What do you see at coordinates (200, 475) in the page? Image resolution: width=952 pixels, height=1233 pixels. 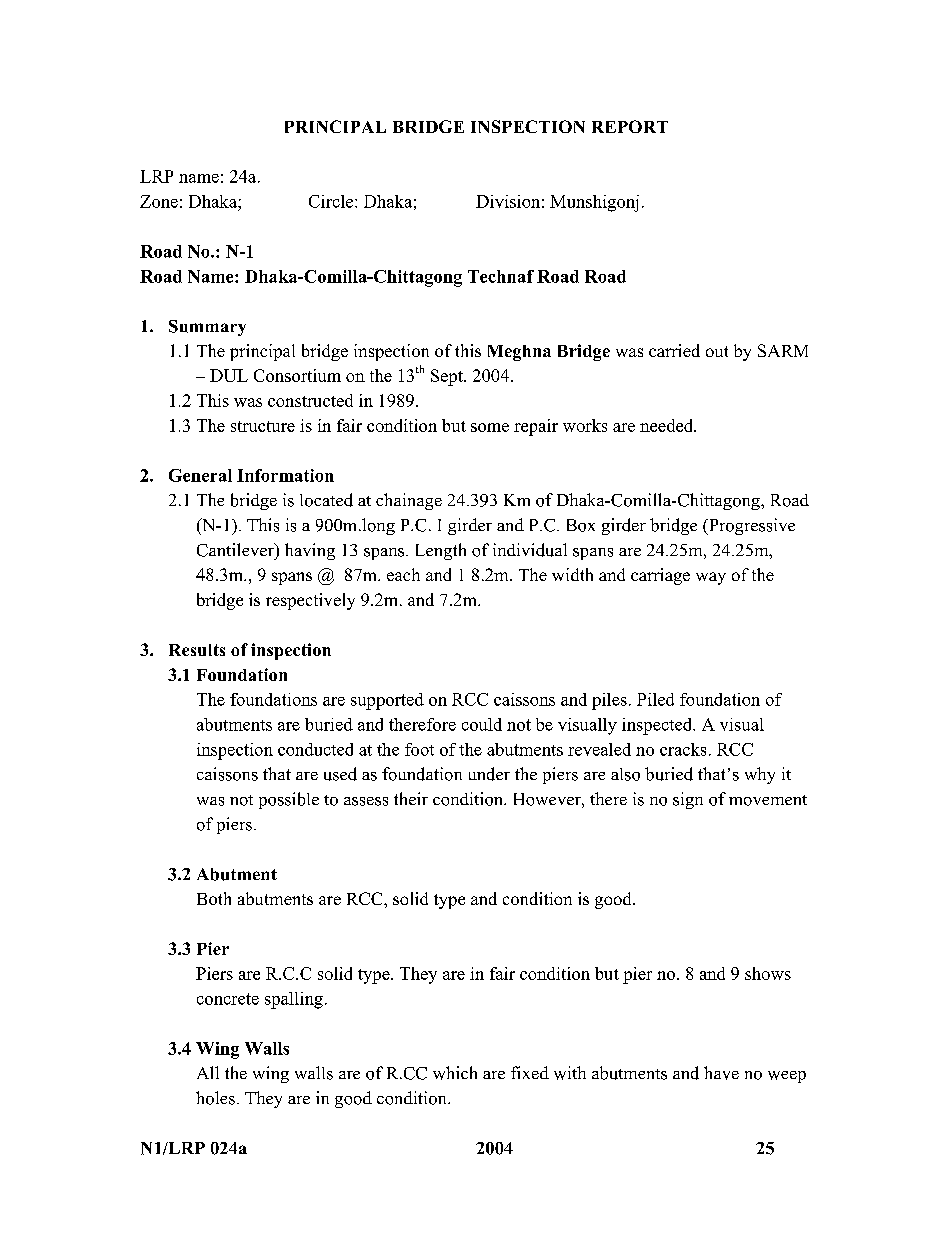 I see `General` at bounding box center [200, 475].
